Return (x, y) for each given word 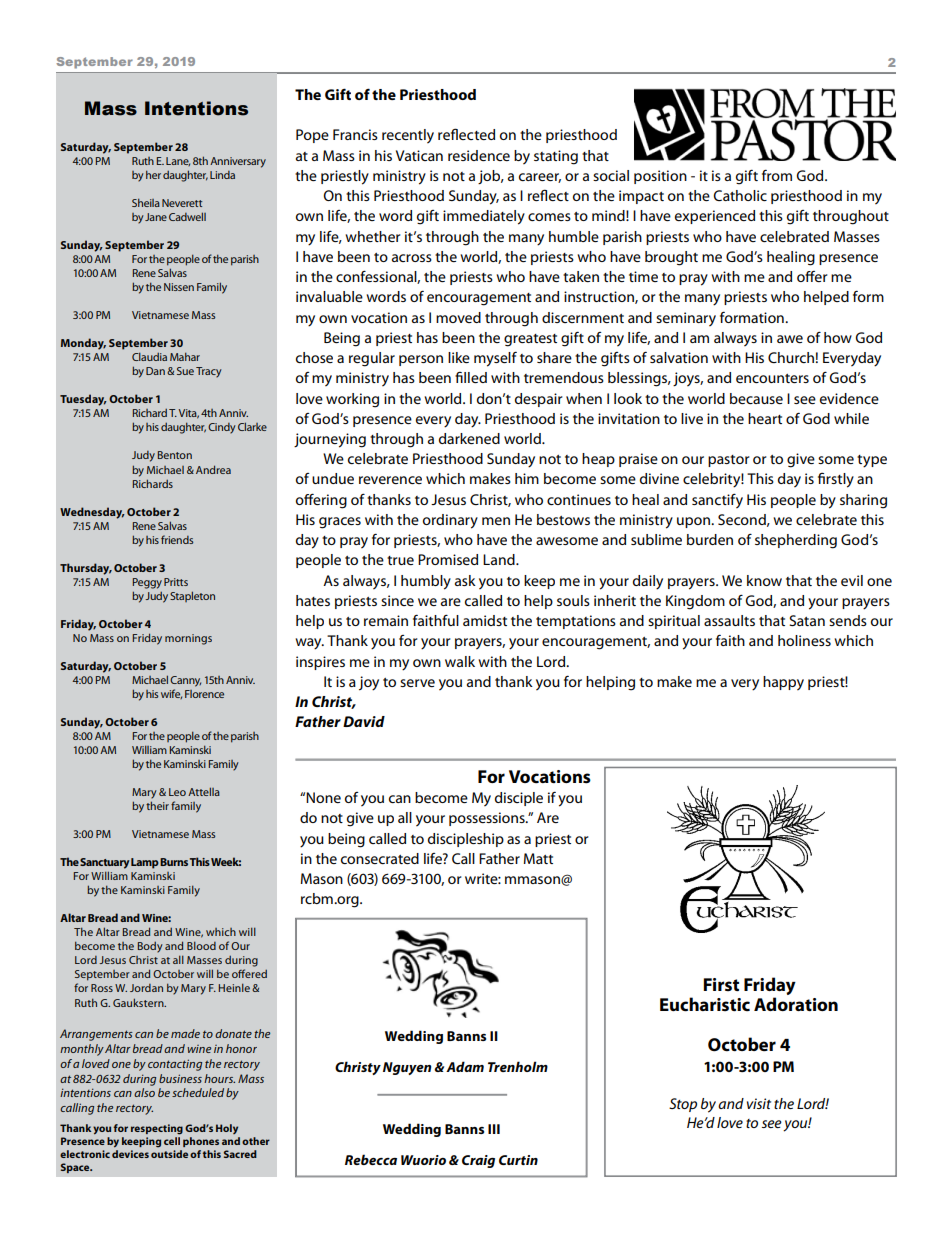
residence (479, 155)
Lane (178, 161)
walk (460, 661)
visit (759, 1103)
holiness (804, 640)
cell (172, 1141)
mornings (188, 639)
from (777, 175)
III (494, 1129)
